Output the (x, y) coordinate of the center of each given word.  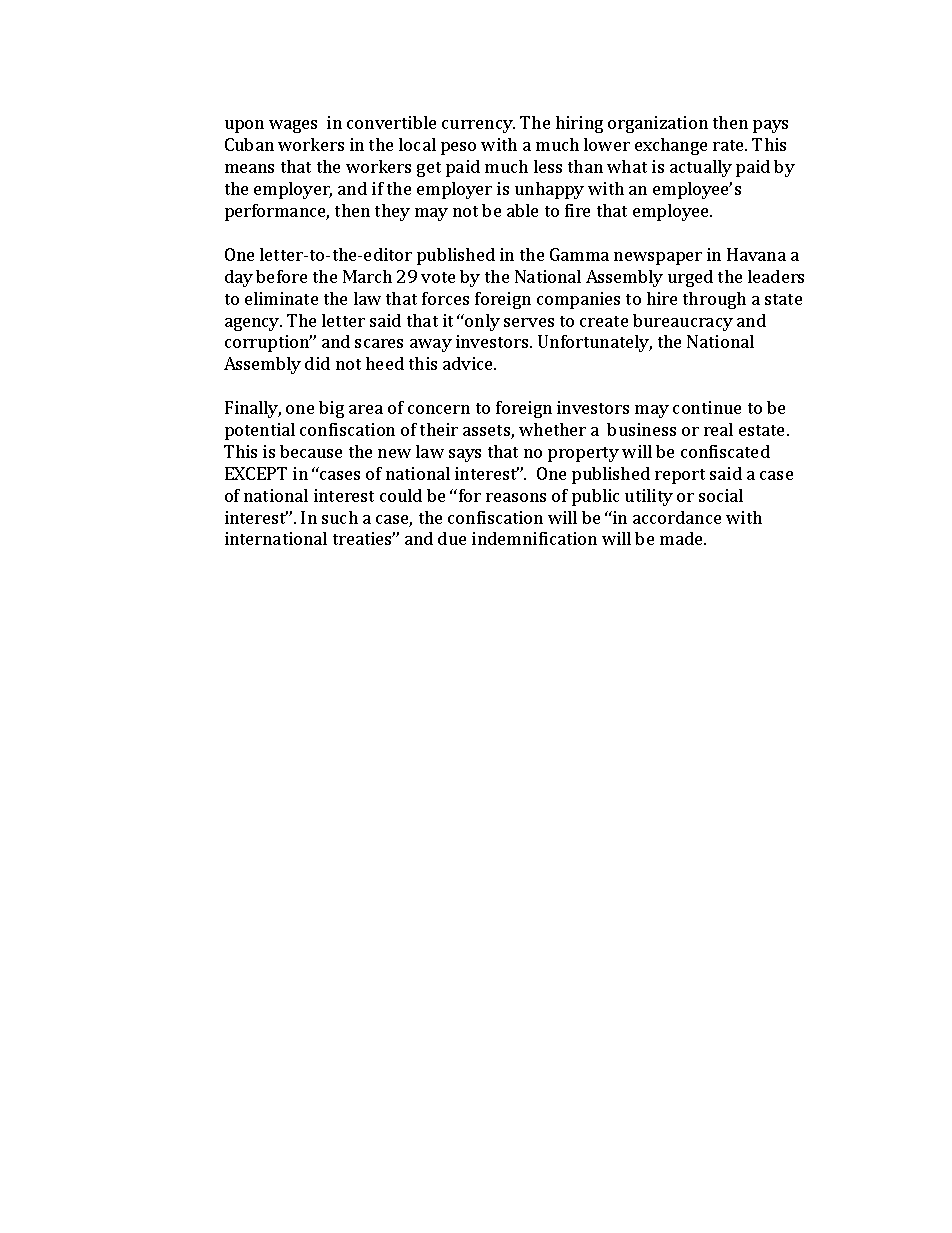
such (340, 517)
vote (438, 277)
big (331, 409)
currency (478, 126)
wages (293, 126)
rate (730, 145)
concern (439, 409)
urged (690, 278)
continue (707, 407)
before (281, 276)
